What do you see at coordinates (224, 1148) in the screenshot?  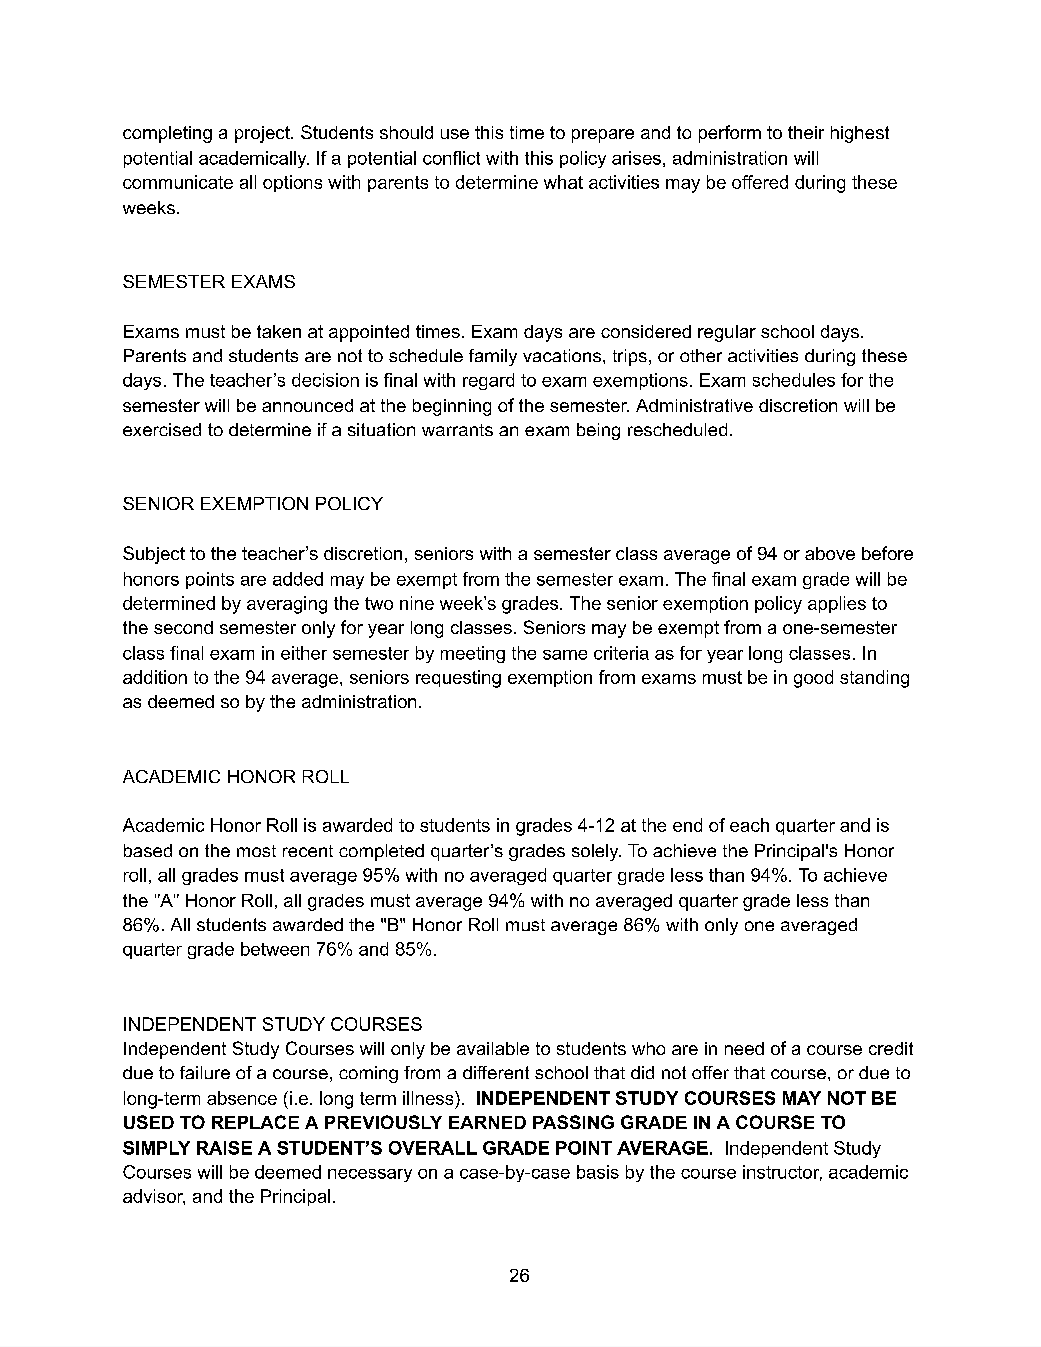 I see `RAISE` at bounding box center [224, 1148].
